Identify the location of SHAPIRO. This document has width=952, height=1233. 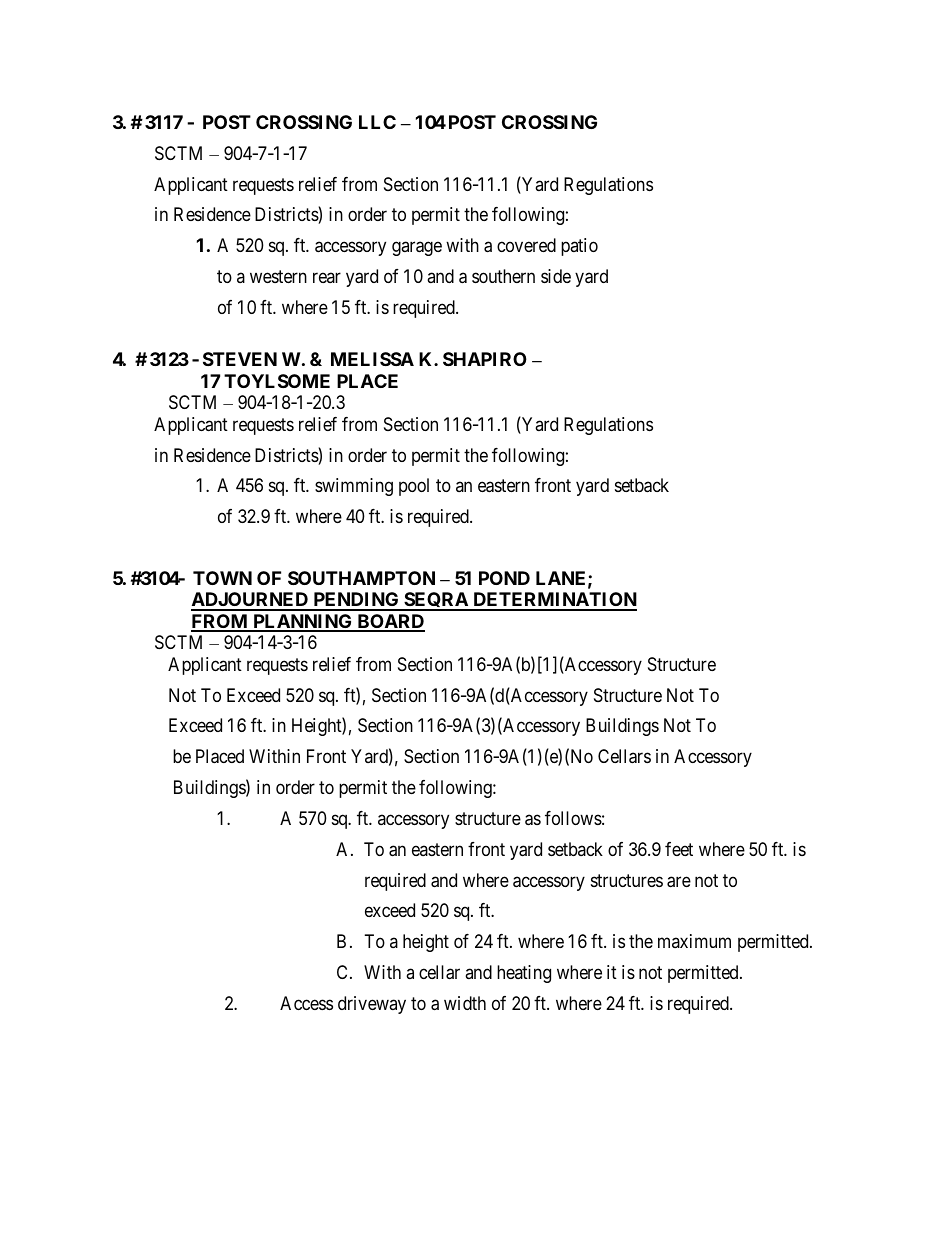
(485, 359).
